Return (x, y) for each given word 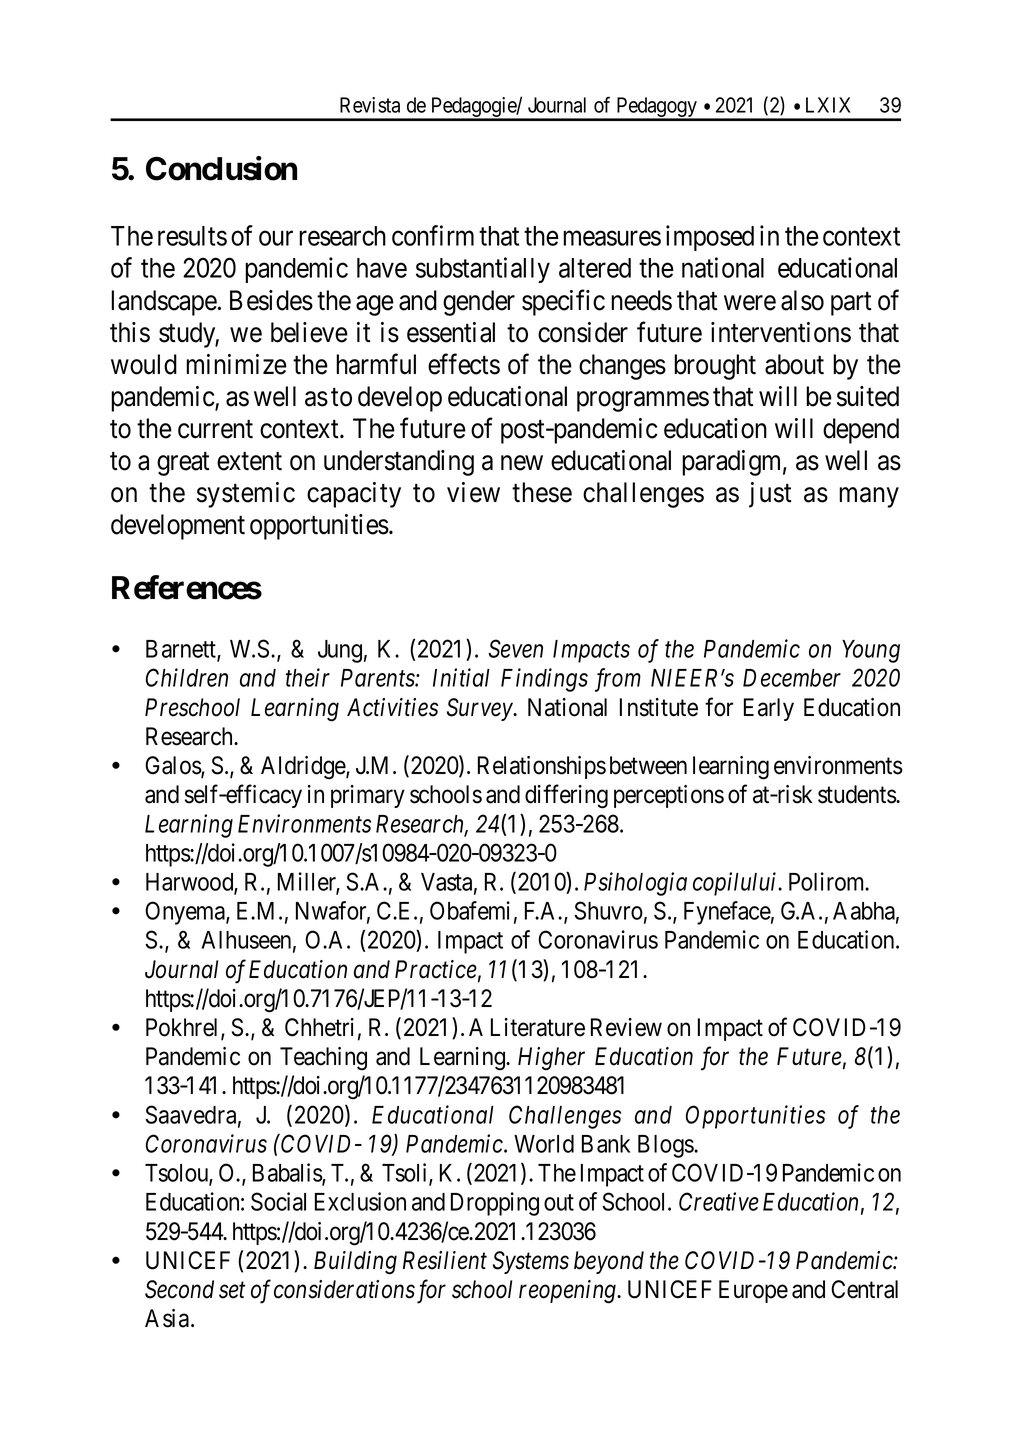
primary (368, 796)
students (857, 794)
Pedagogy (656, 108)
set (232, 1291)
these (542, 492)
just (770, 495)
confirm (433, 235)
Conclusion (221, 168)
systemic (246, 495)
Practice (436, 969)
